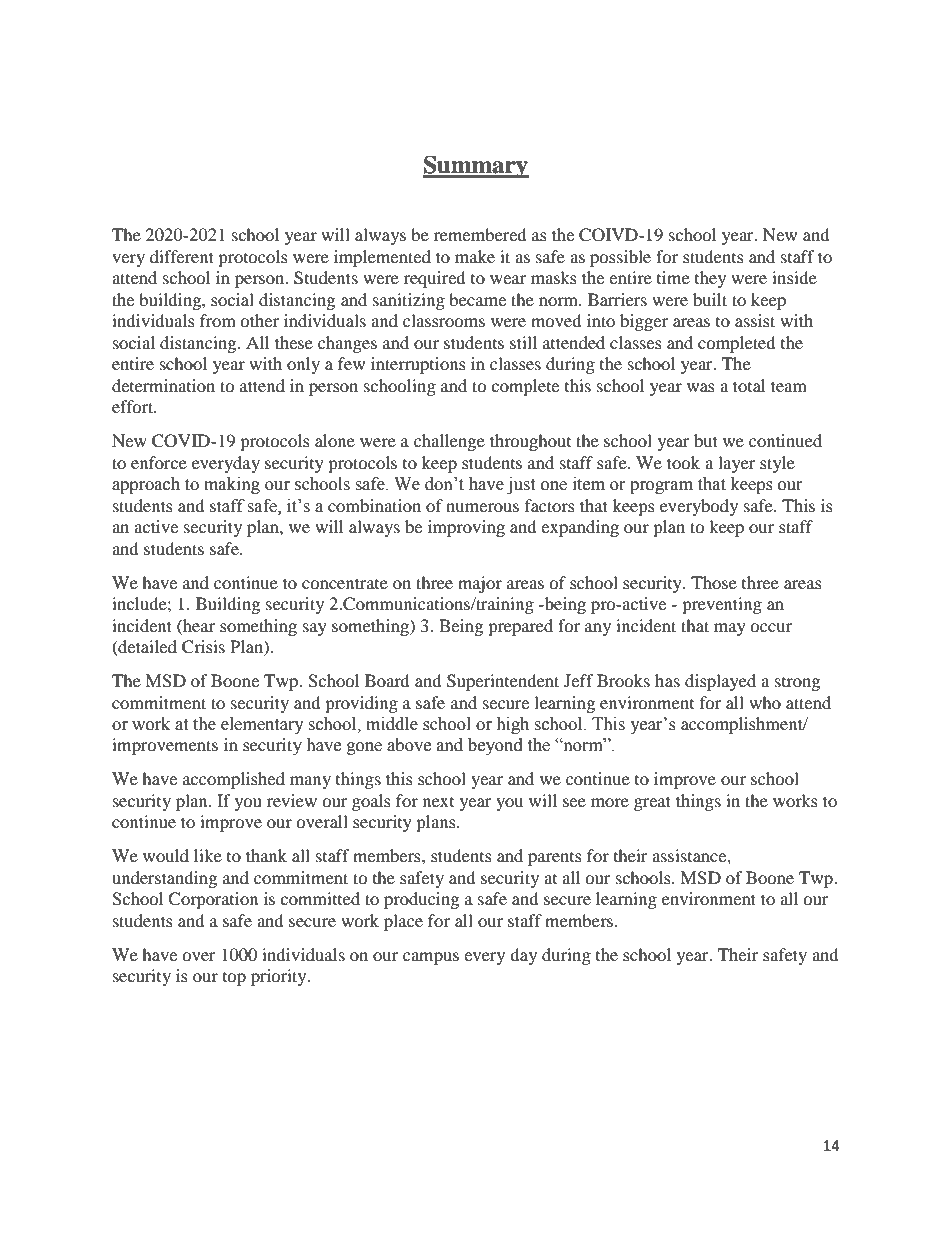 This image has width=952, height=1233. What do you see at coordinates (449, 442) in the image?
I see `challenge` at bounding box center [449, 442].
